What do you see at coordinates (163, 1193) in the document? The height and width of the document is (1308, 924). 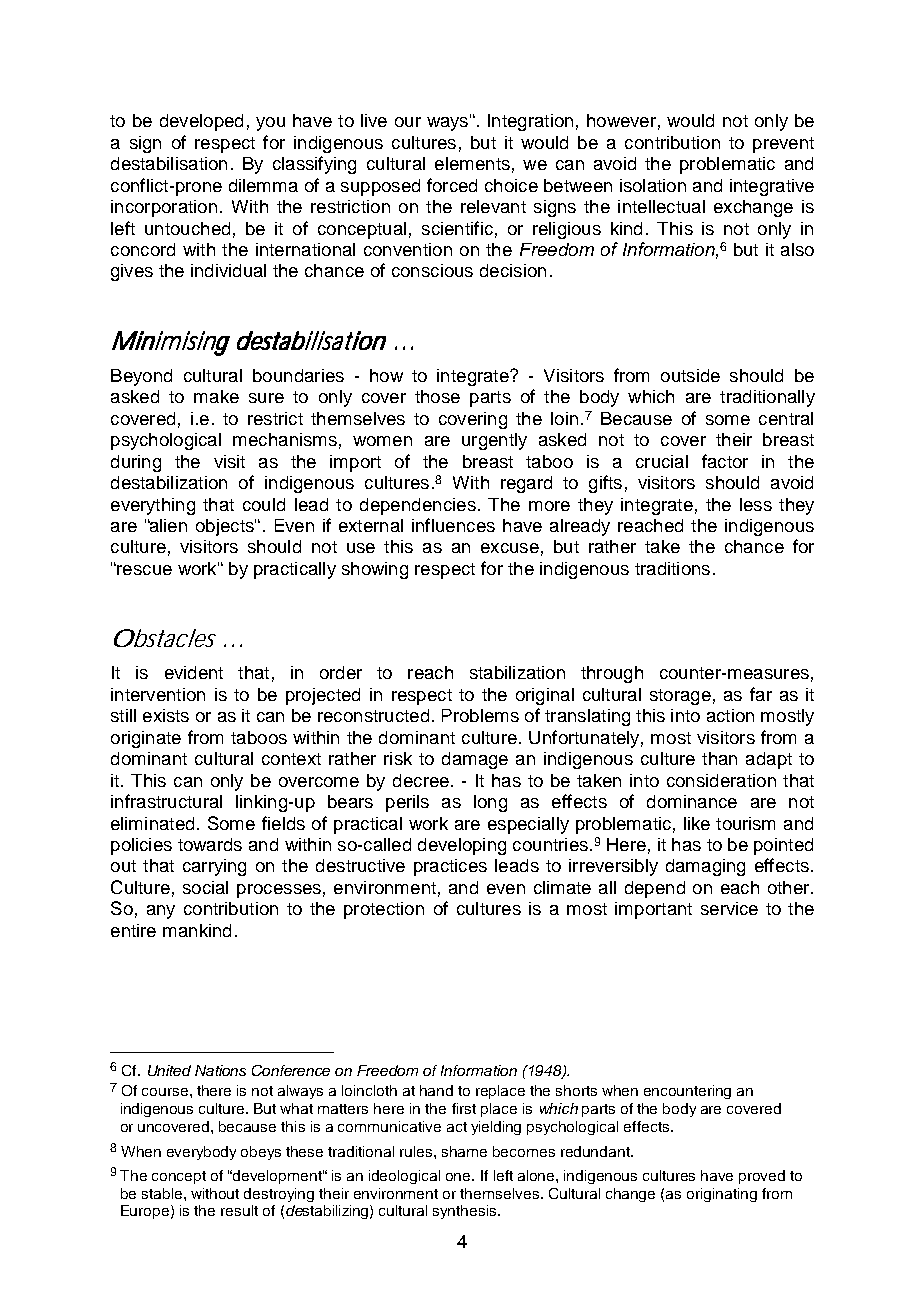 I see `stable` at bounding box center [163, 1193].
